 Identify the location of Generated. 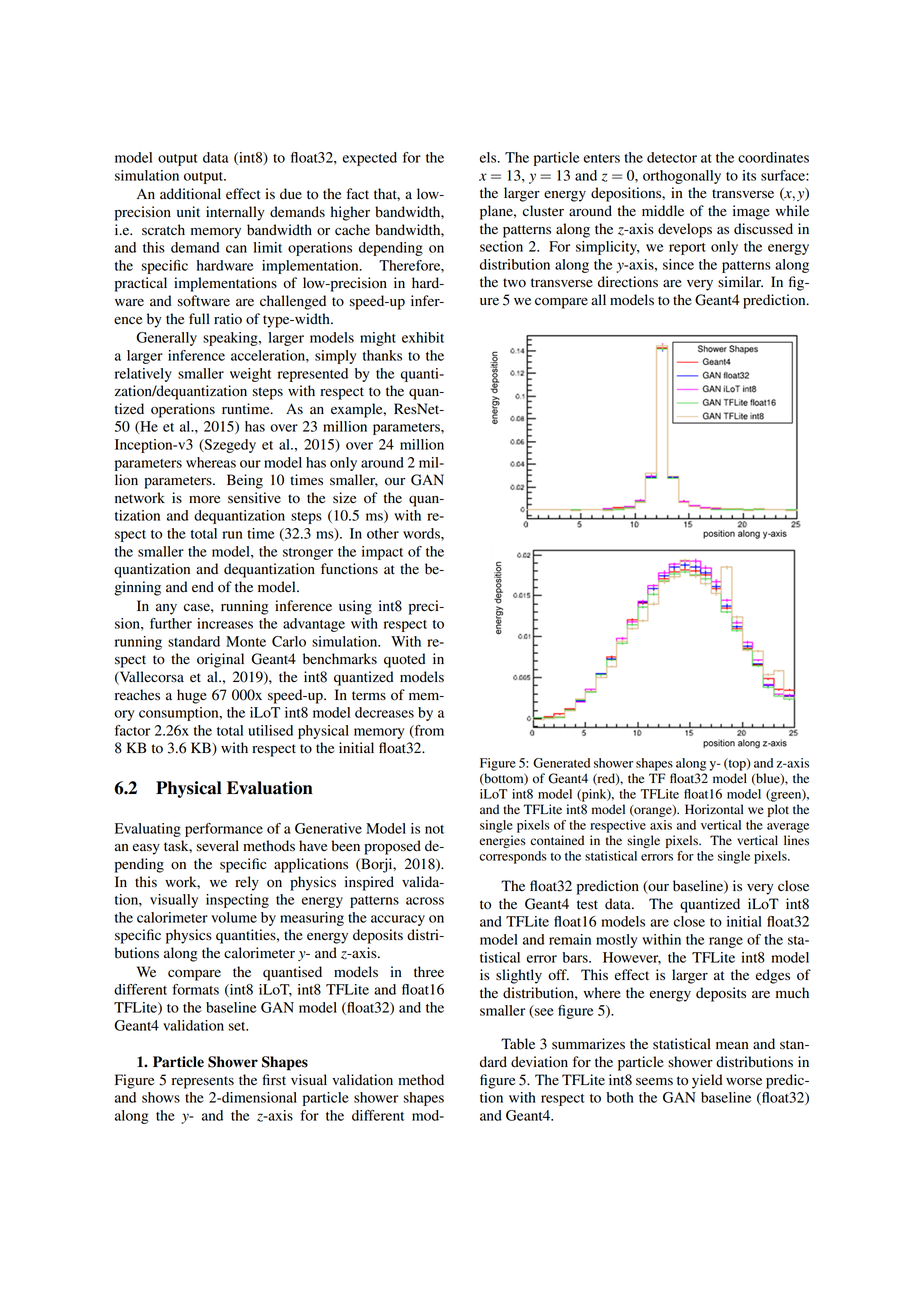
(561, 763).
